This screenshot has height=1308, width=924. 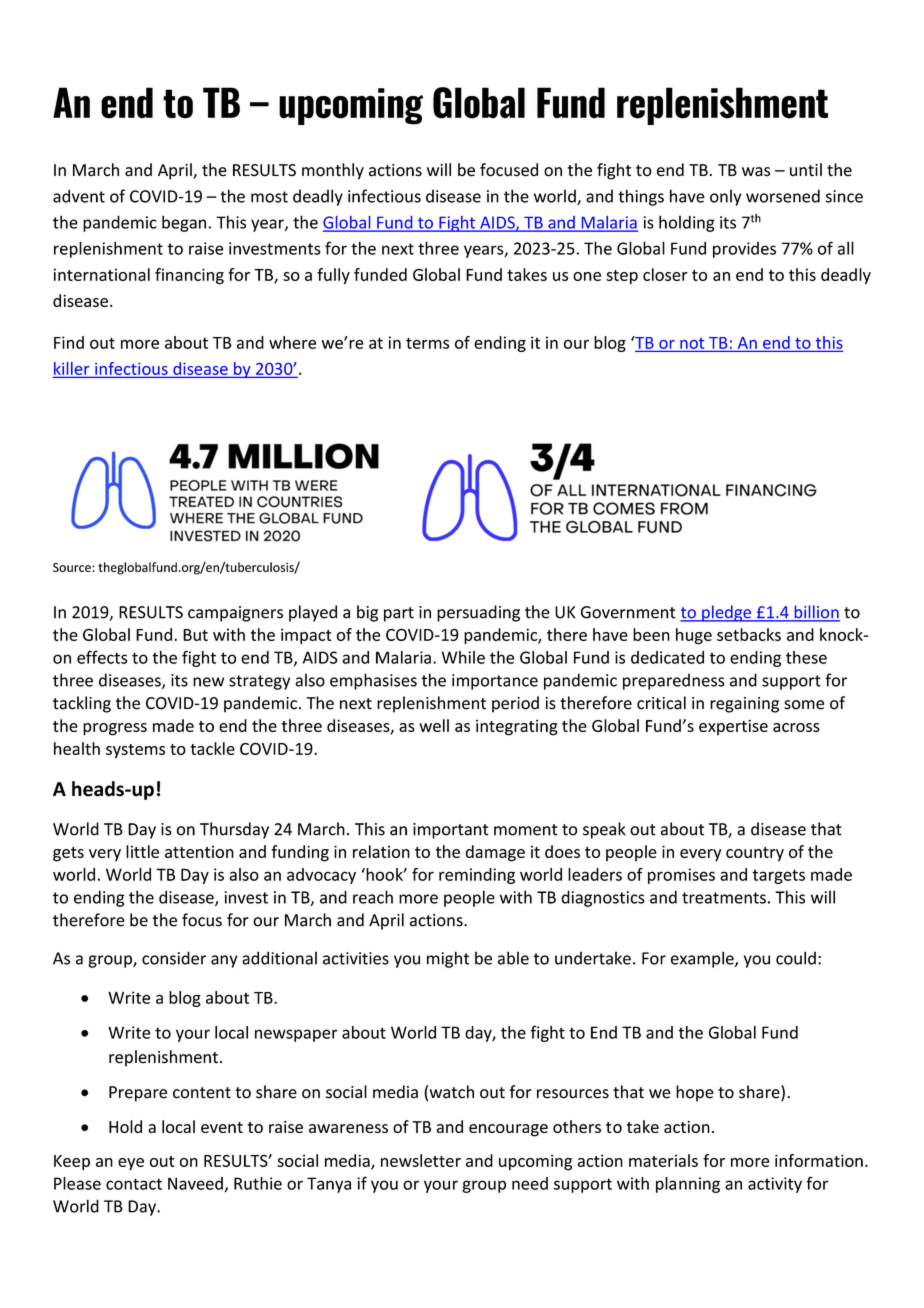 What do you see at coordinates (184, 223) in the screenshot?
I see `began` at bounding box center [184, 223].
